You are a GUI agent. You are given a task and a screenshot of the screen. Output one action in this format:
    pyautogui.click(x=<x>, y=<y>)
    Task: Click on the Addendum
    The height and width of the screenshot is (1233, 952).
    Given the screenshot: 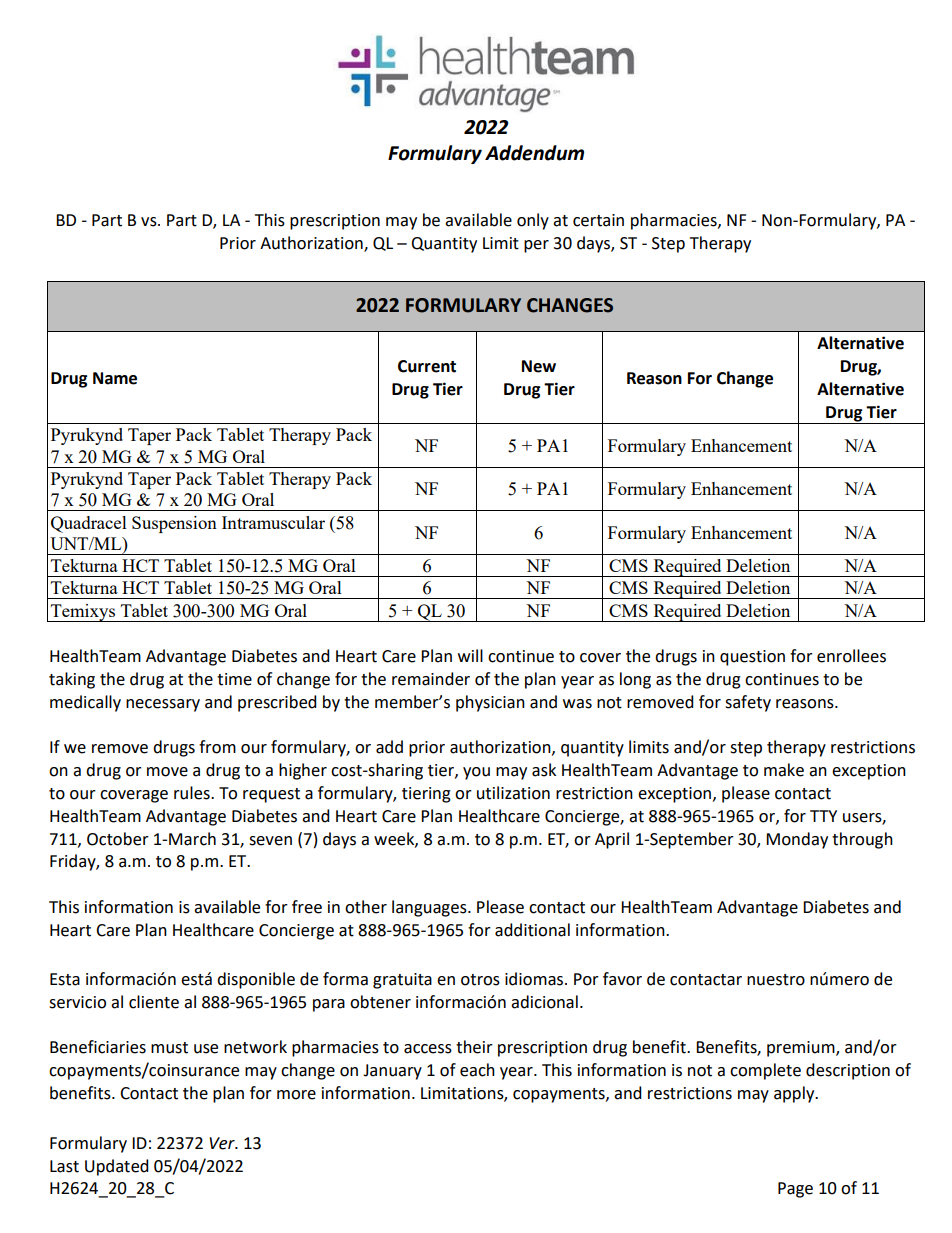 What is the action you would take?
    pyautogui.click(x=534, y=153)
